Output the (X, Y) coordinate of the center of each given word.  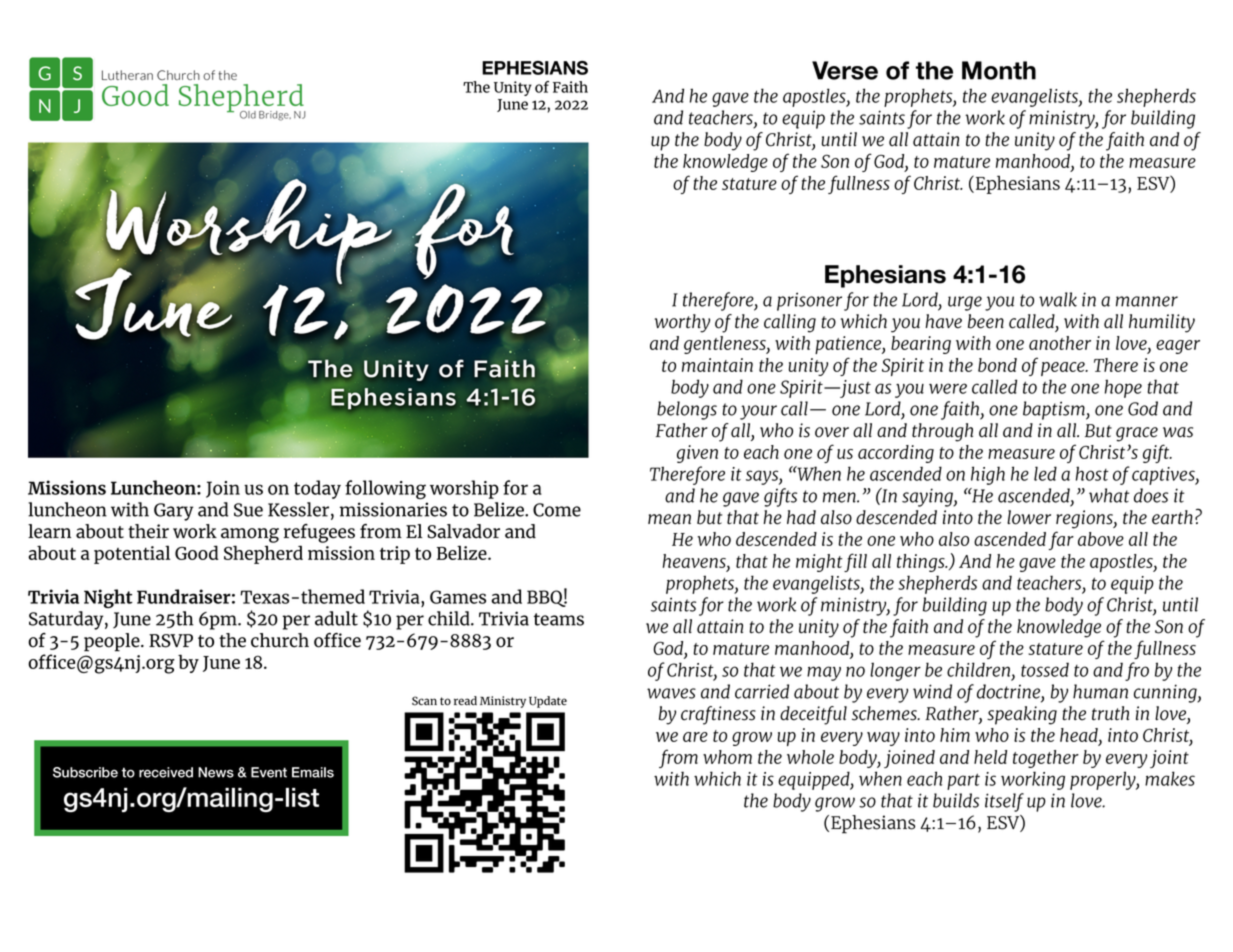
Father (682, 430)
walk (1058, 299)
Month (999, 70)
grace (1137, 434)
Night (108, 598)
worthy (682, 323)
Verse (845, 70)
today (317, 489)
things (922, 563)
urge (965, 303)
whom (727, 757)
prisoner (809, 301)
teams (559, 619)
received (166, 772)
